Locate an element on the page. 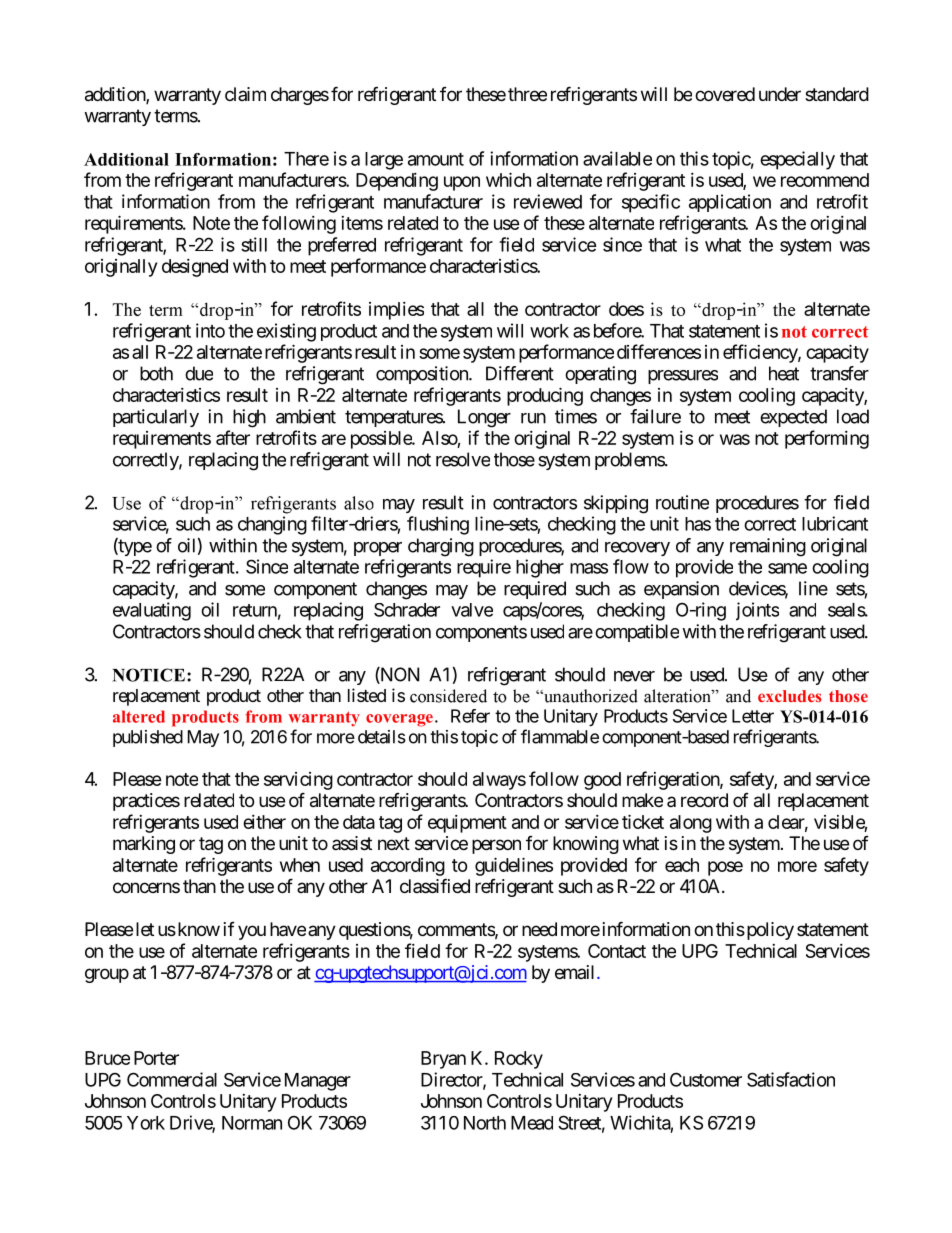 The width and height of the image is (952, 1233). North is located at coordinates (485, 1123).
